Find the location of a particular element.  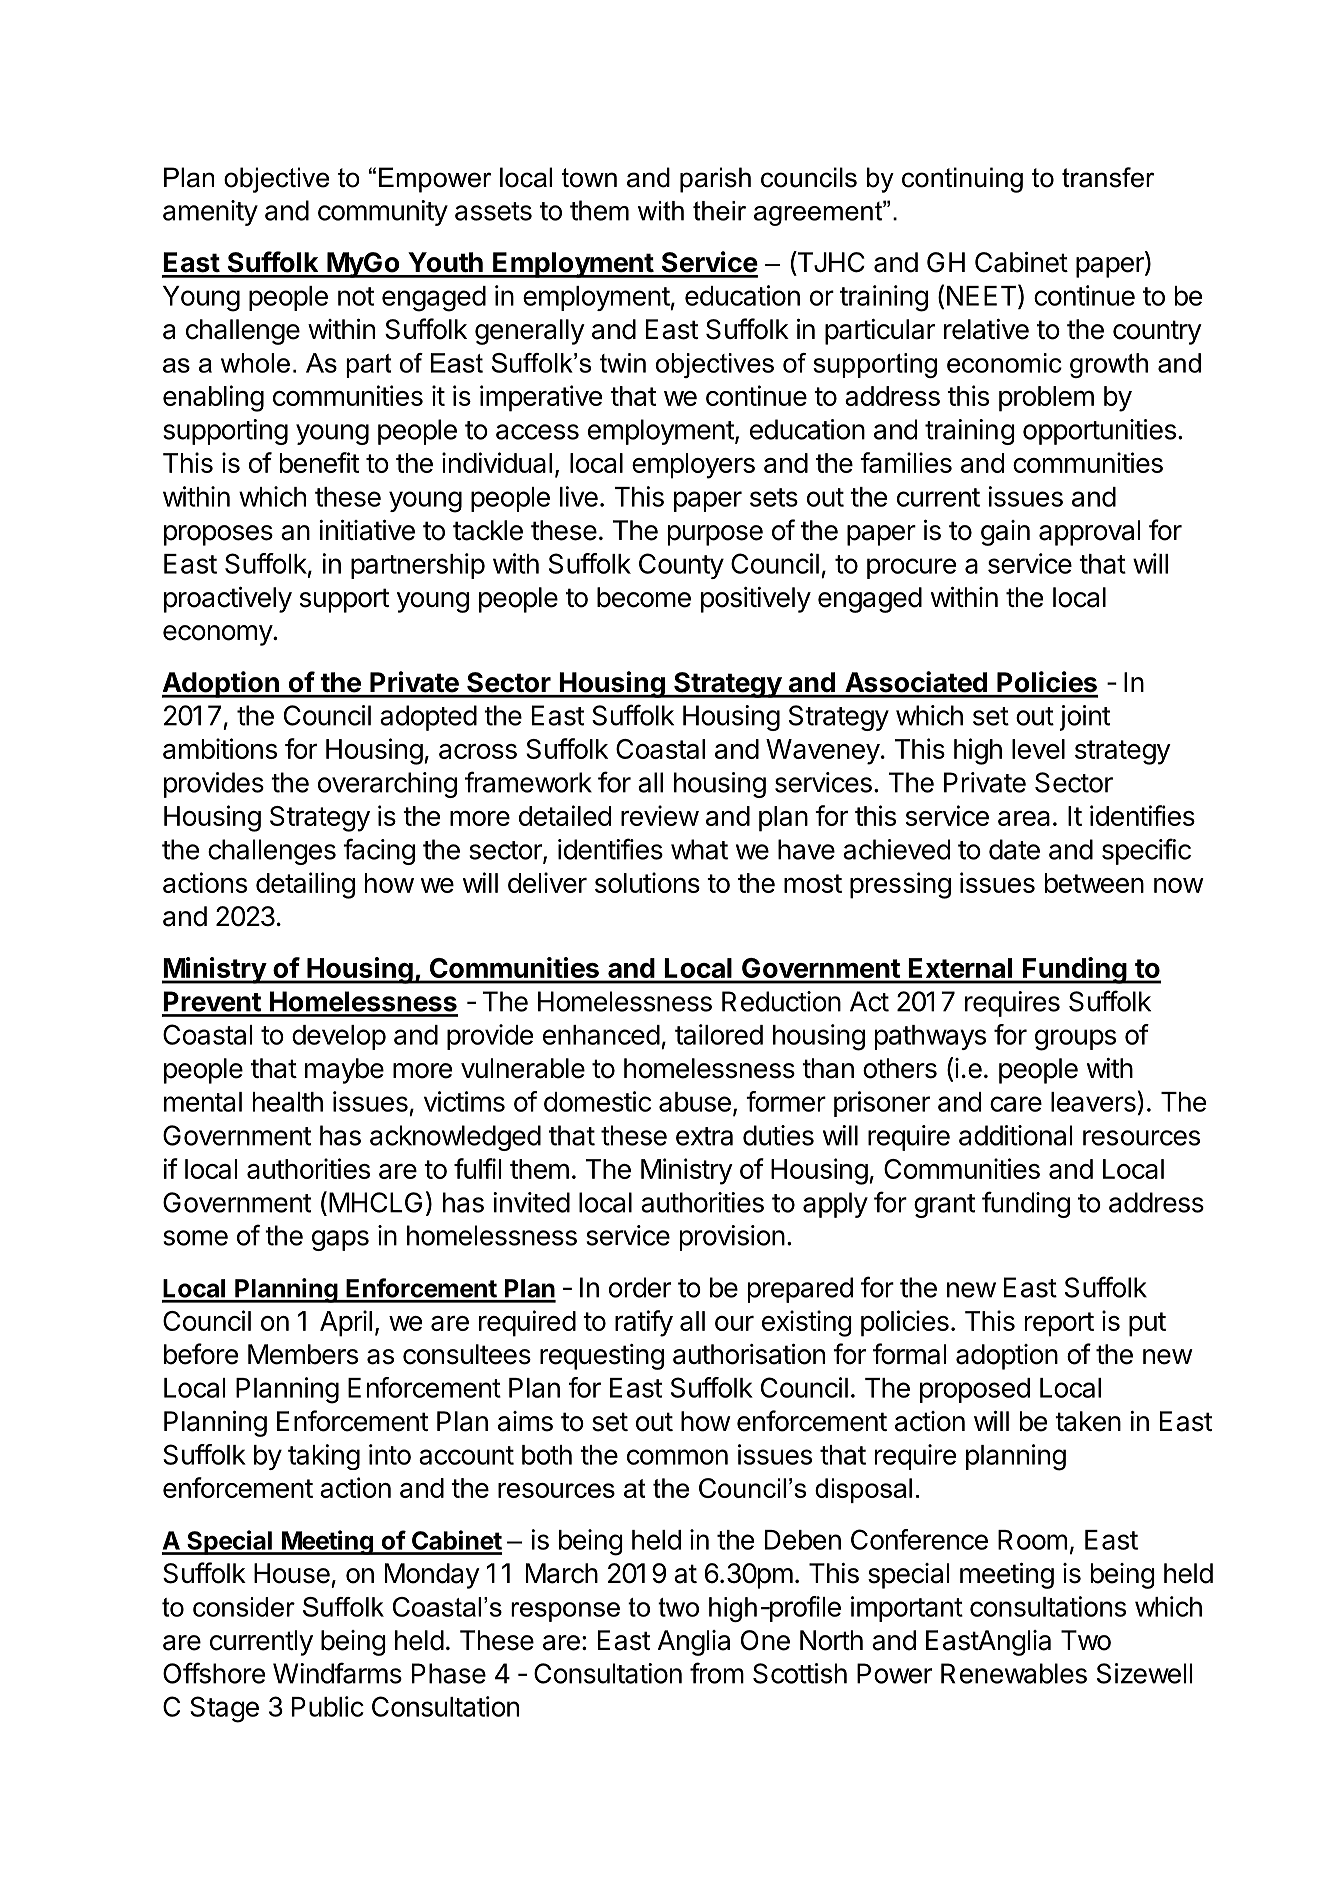

detailing is located at coordinates (305, 885).
